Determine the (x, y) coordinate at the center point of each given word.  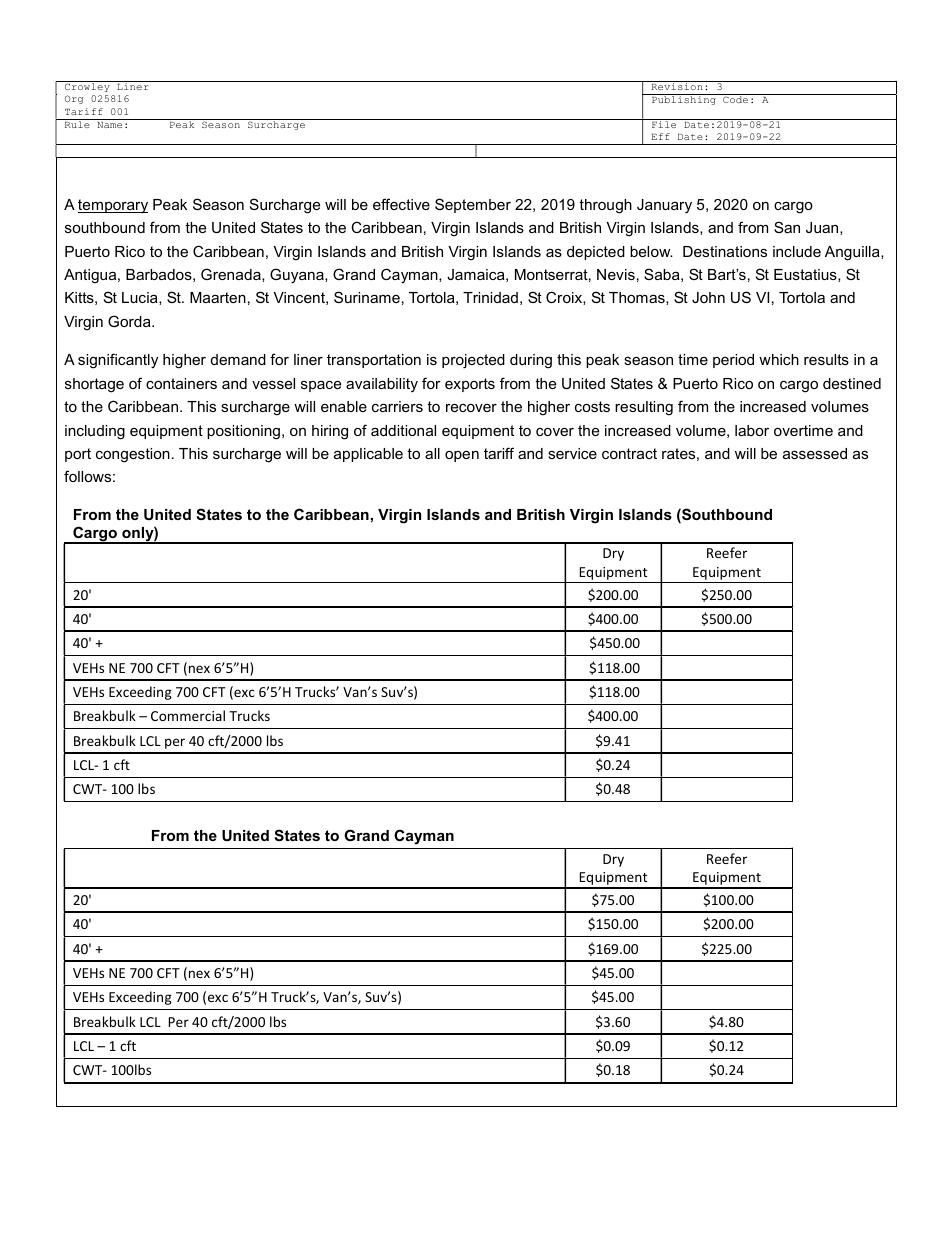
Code (735, 99)
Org (74, 99)
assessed (815, 453)
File (664, 123)
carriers (397, 406)
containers (181, 383)
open (462, 456)
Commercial (188, 715)
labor (752, 430)
